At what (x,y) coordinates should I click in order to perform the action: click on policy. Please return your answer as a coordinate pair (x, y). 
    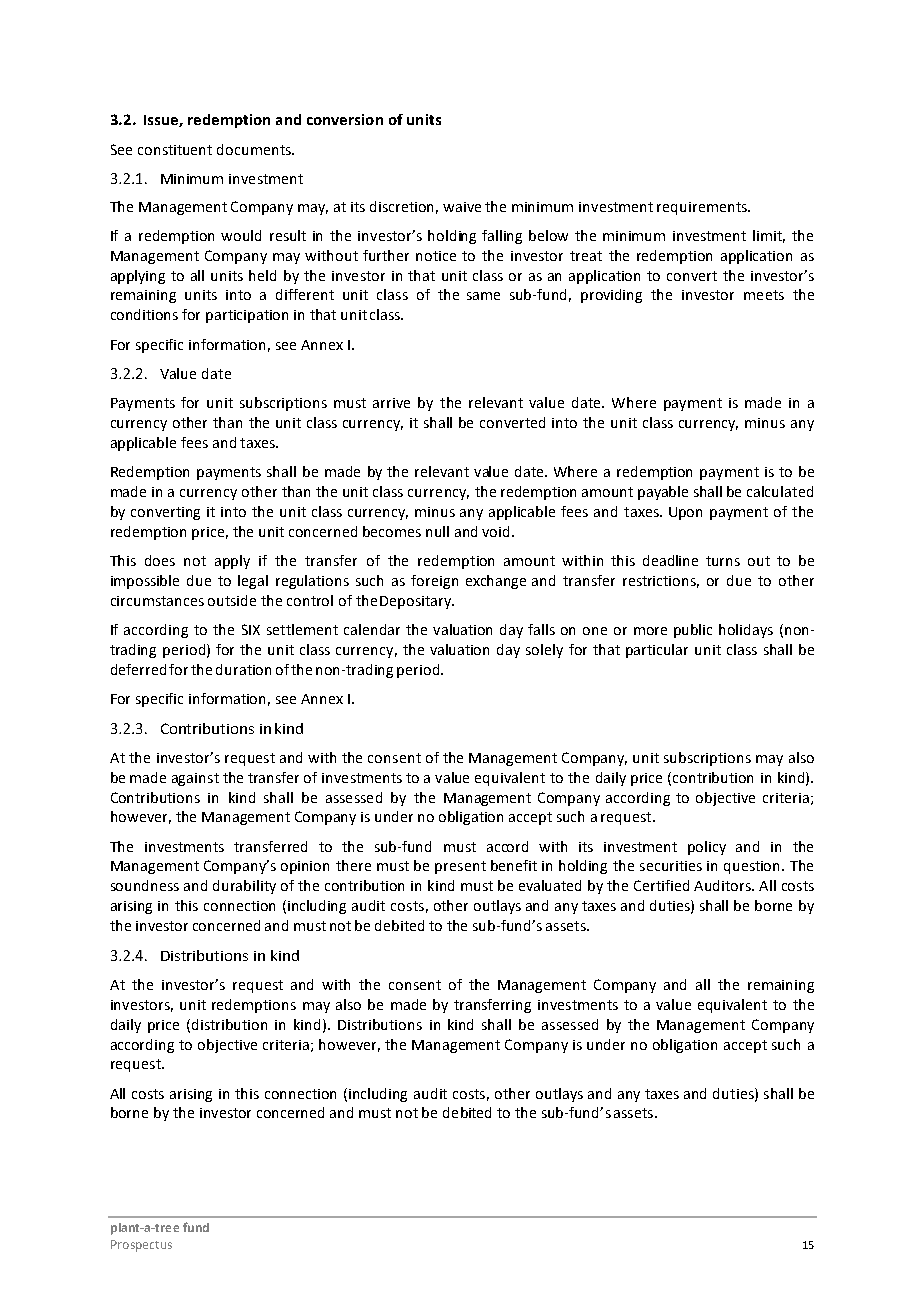
    Looking at the image, I should click on (707, 848).
